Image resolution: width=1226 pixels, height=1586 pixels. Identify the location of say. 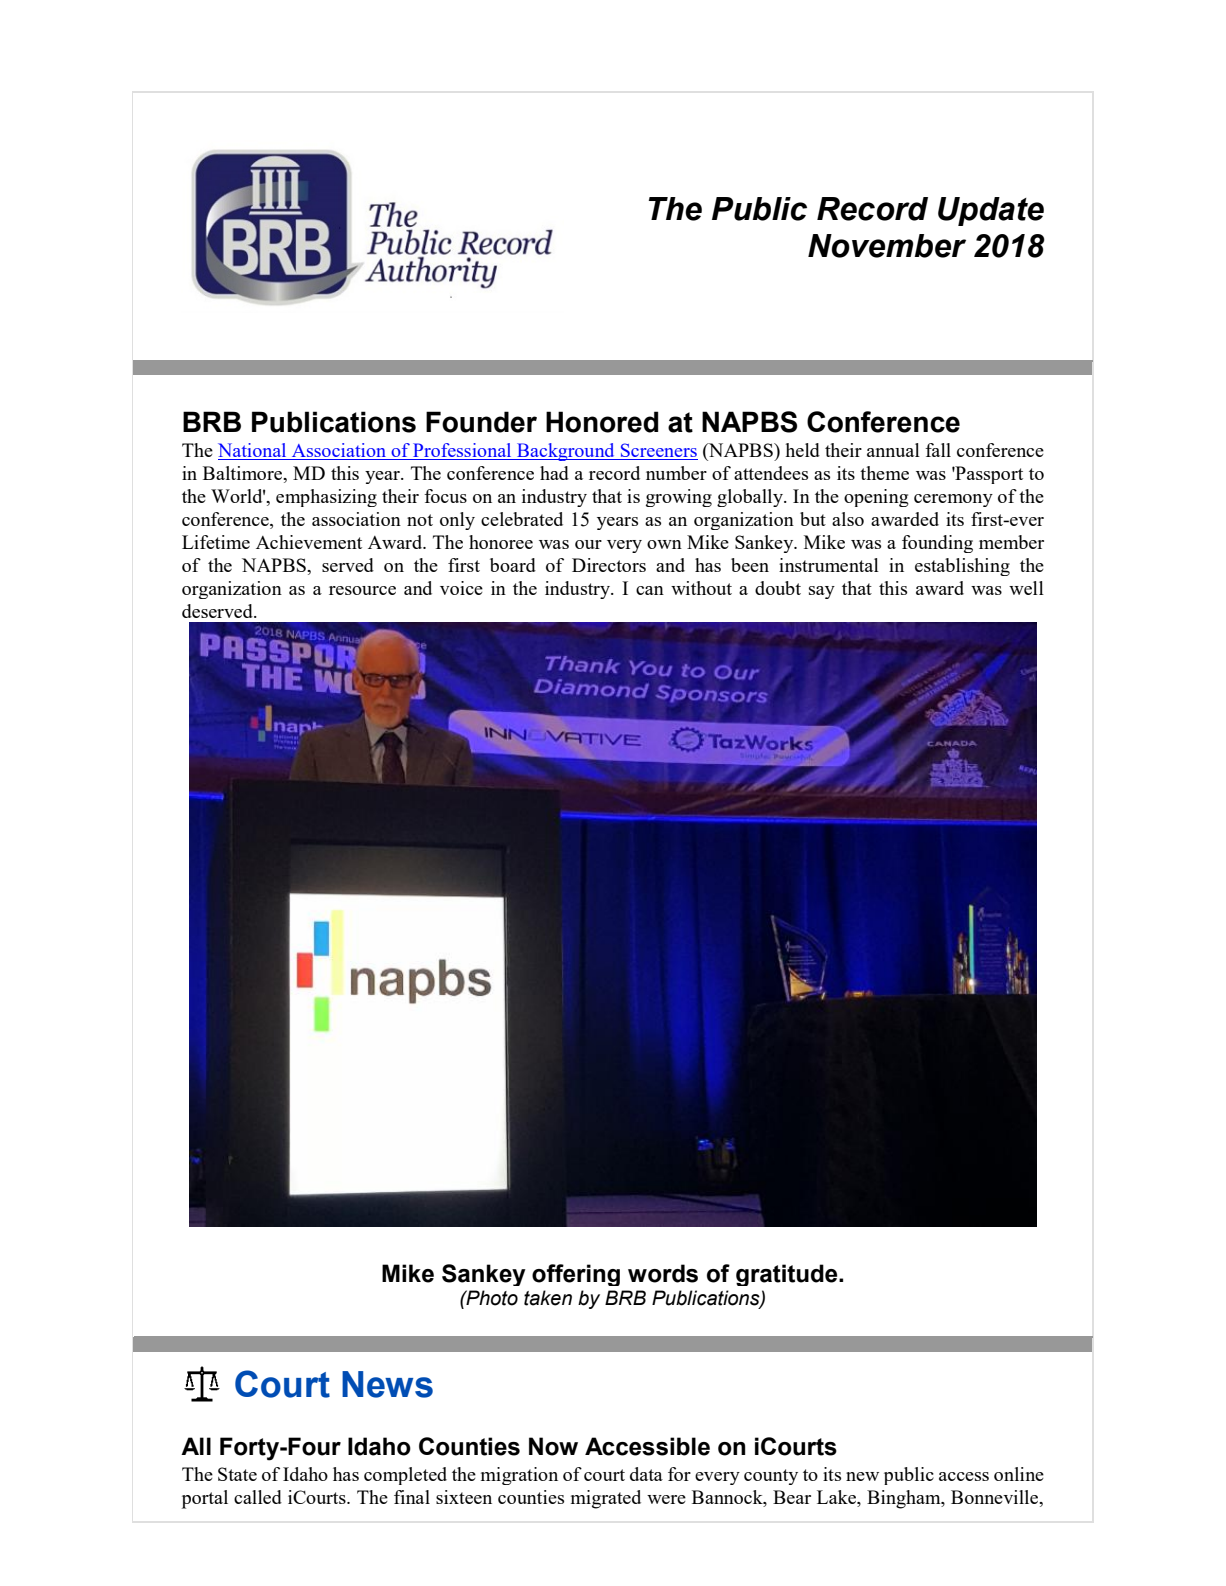
(822, 592).
